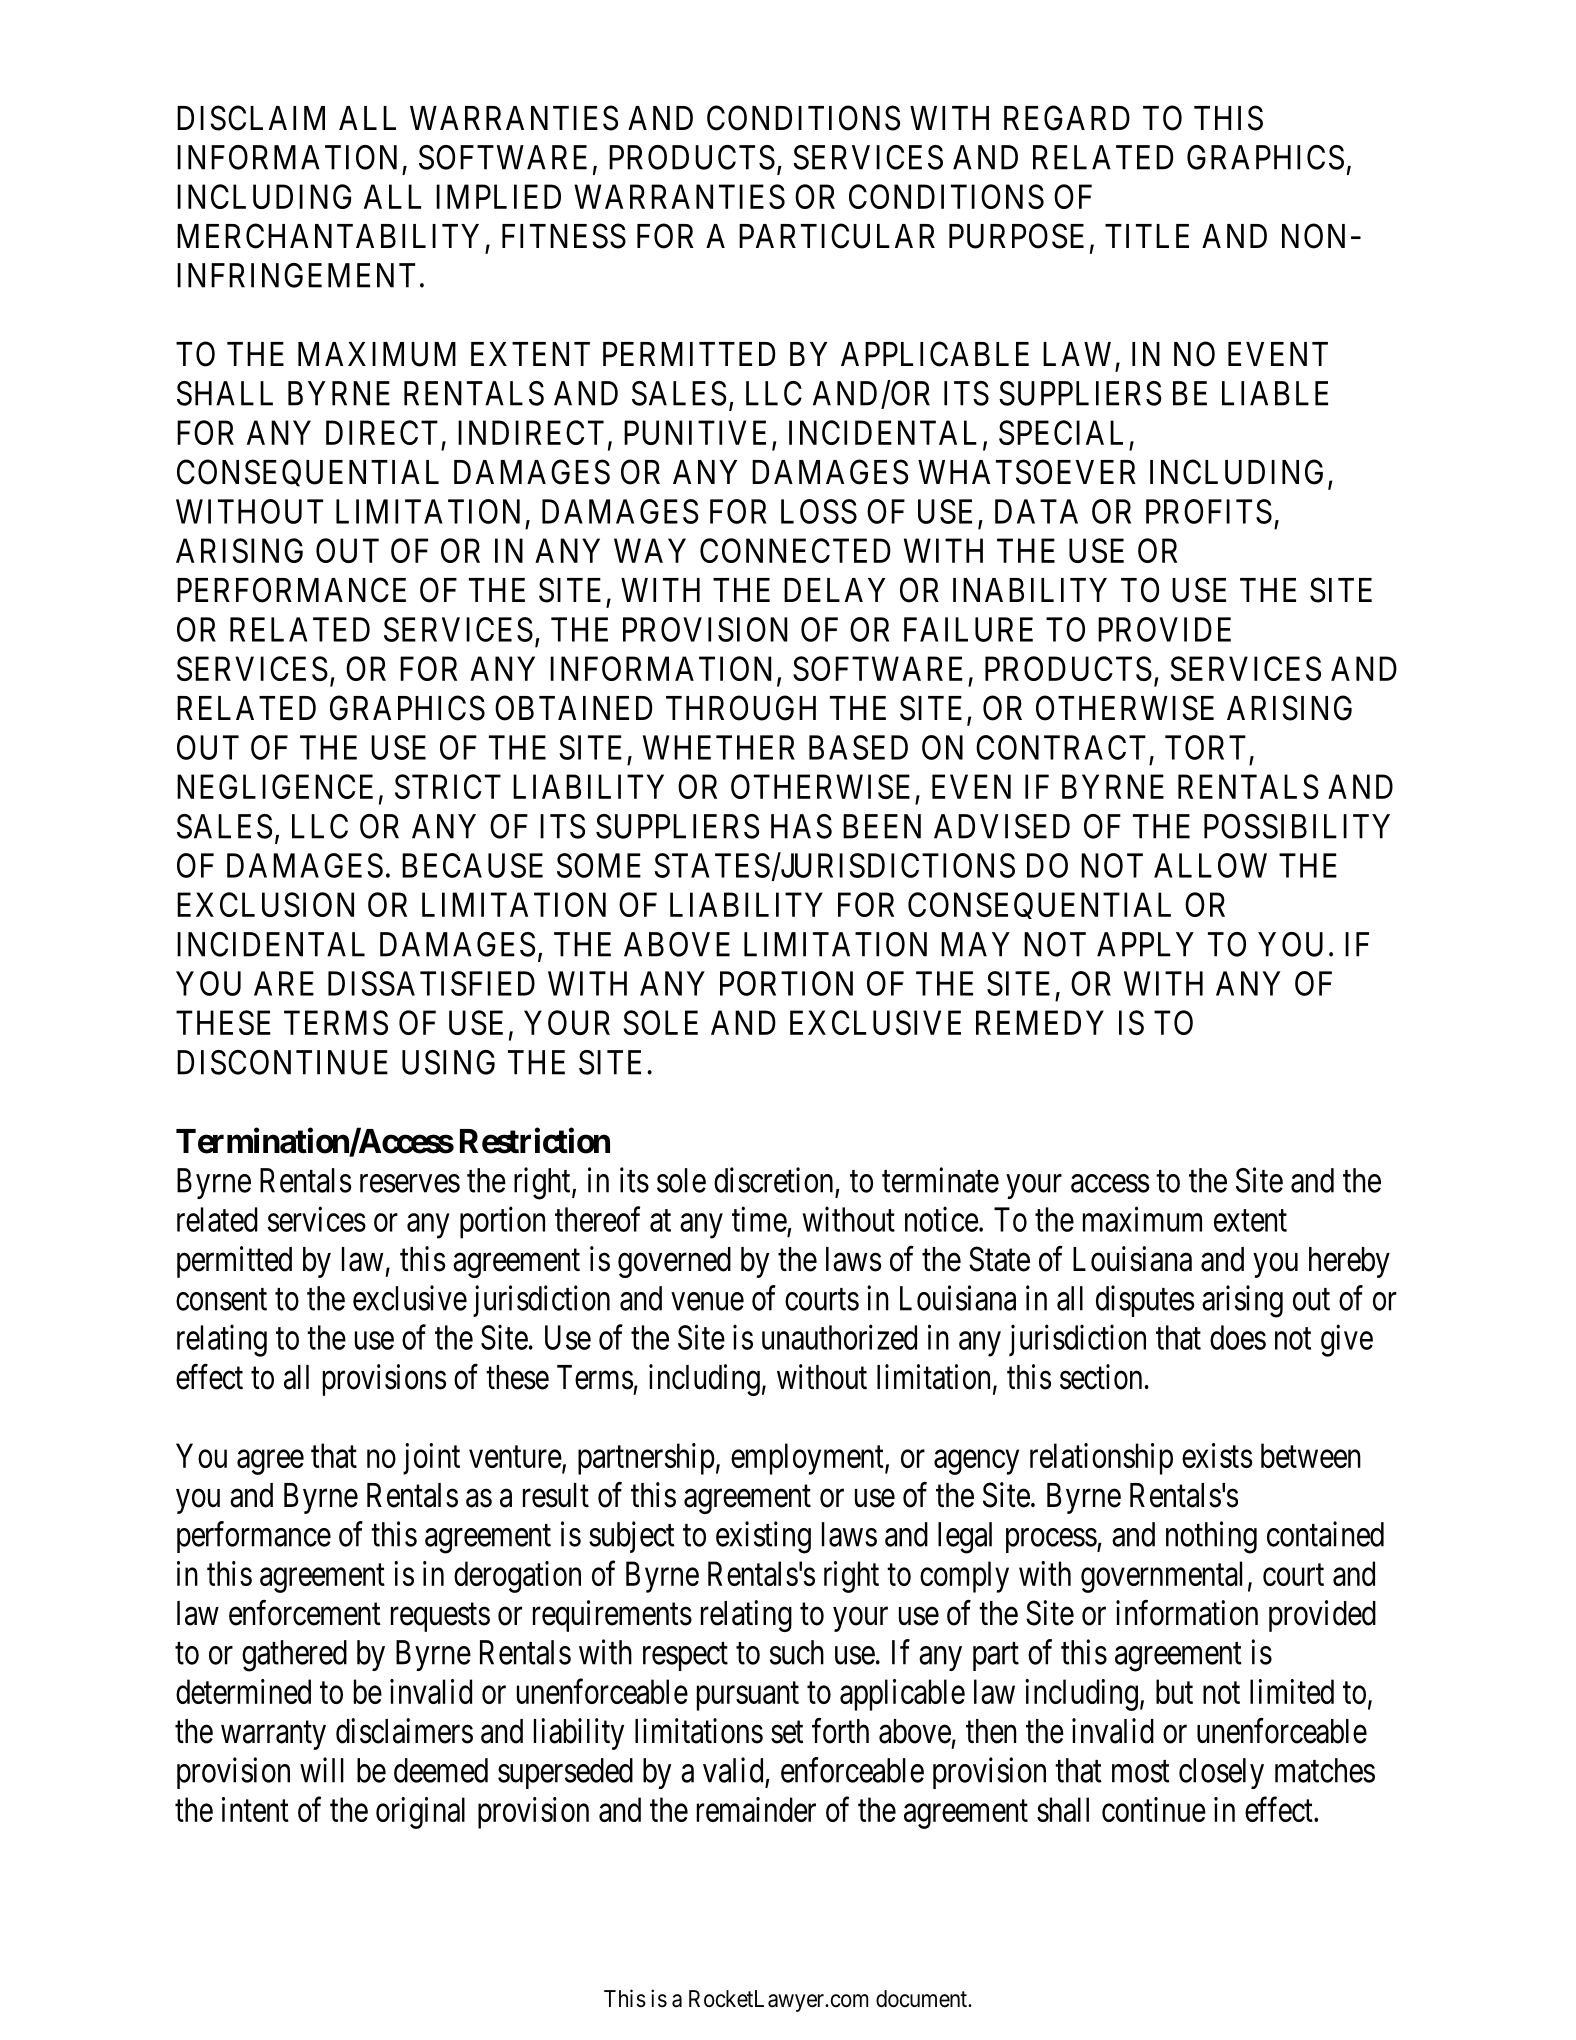  I want to click on time, so click(759, 1219).
